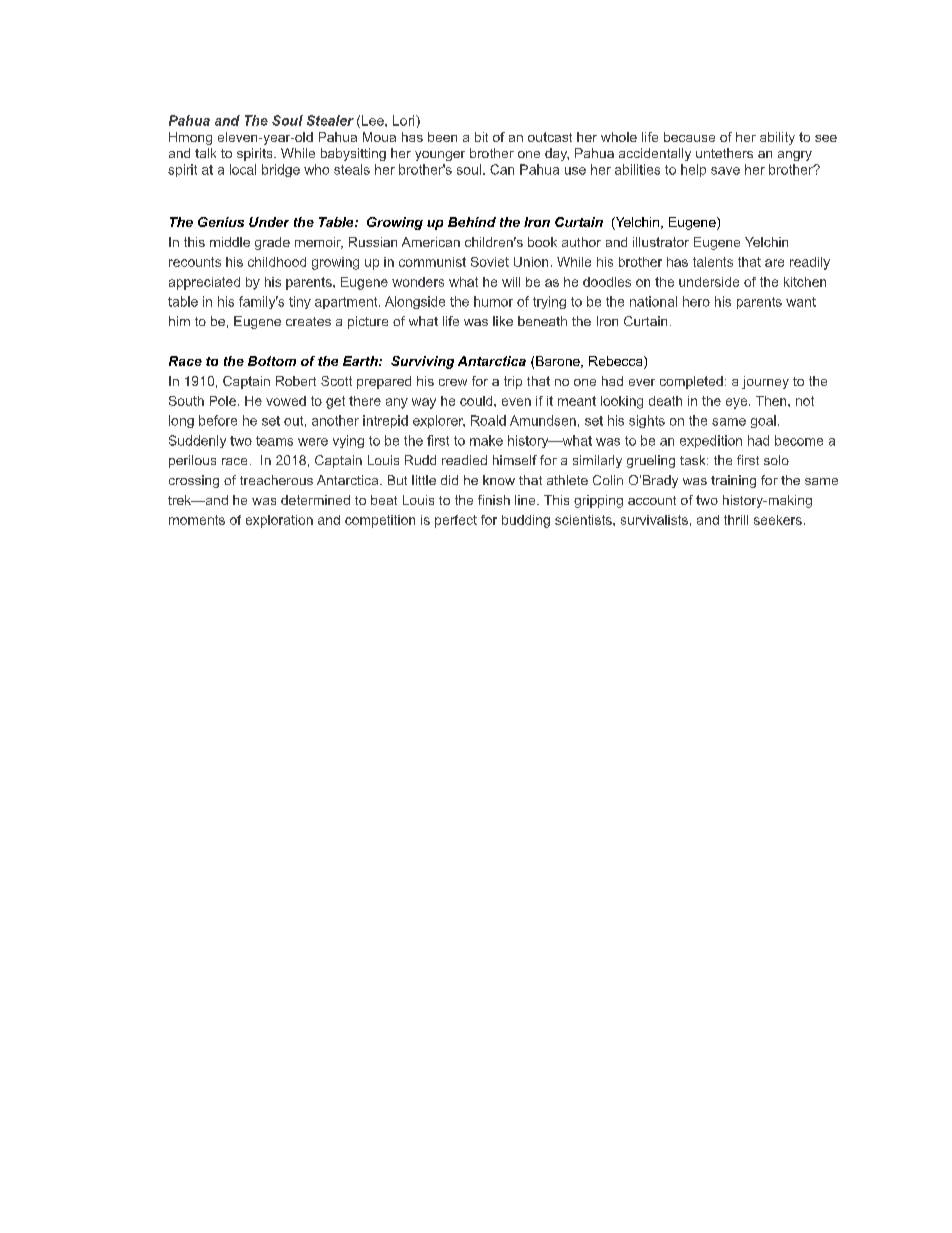  I want to click on ability, so click(777, 138).
